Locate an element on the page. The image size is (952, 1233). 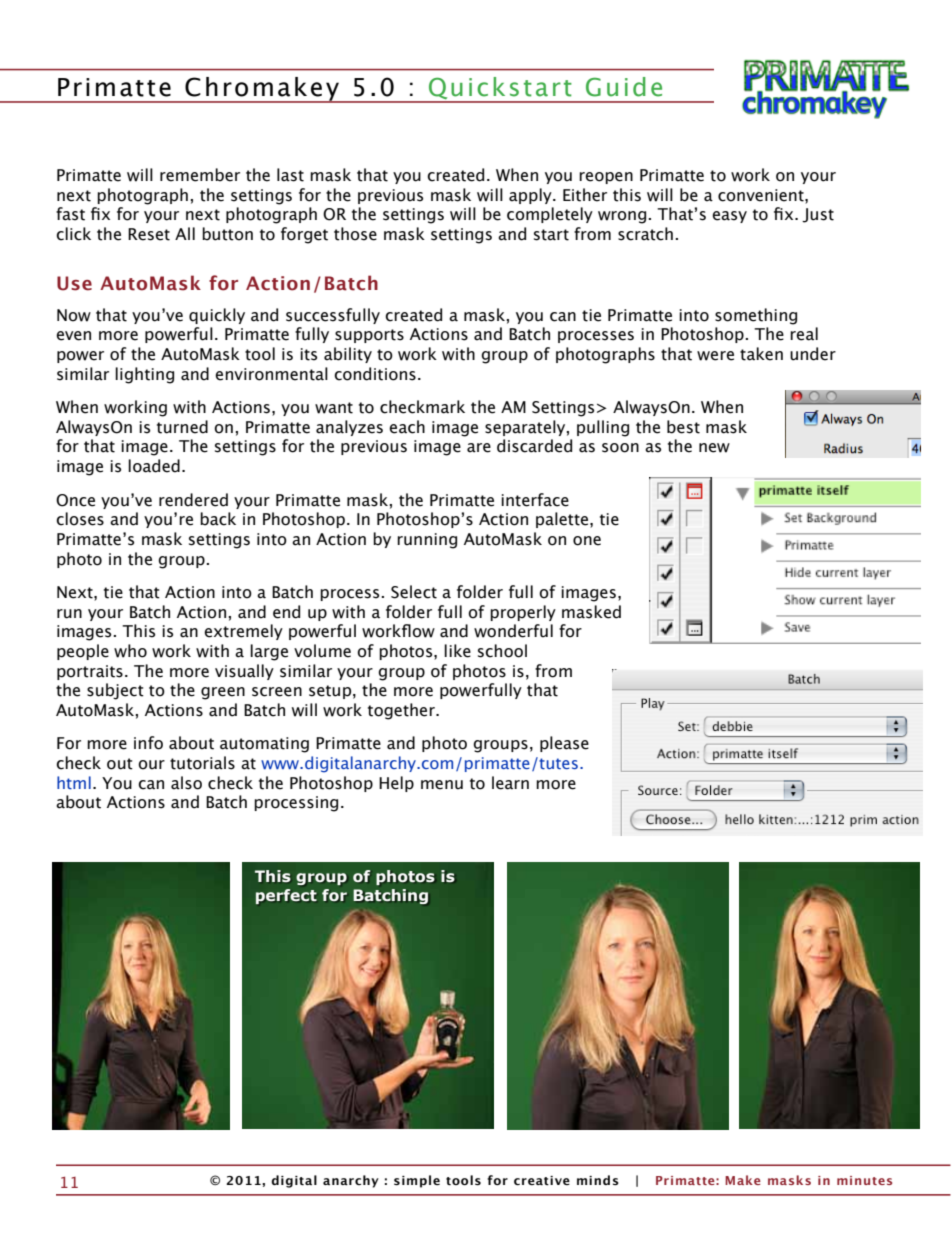
conditions is located at coordinates (375, 374).
